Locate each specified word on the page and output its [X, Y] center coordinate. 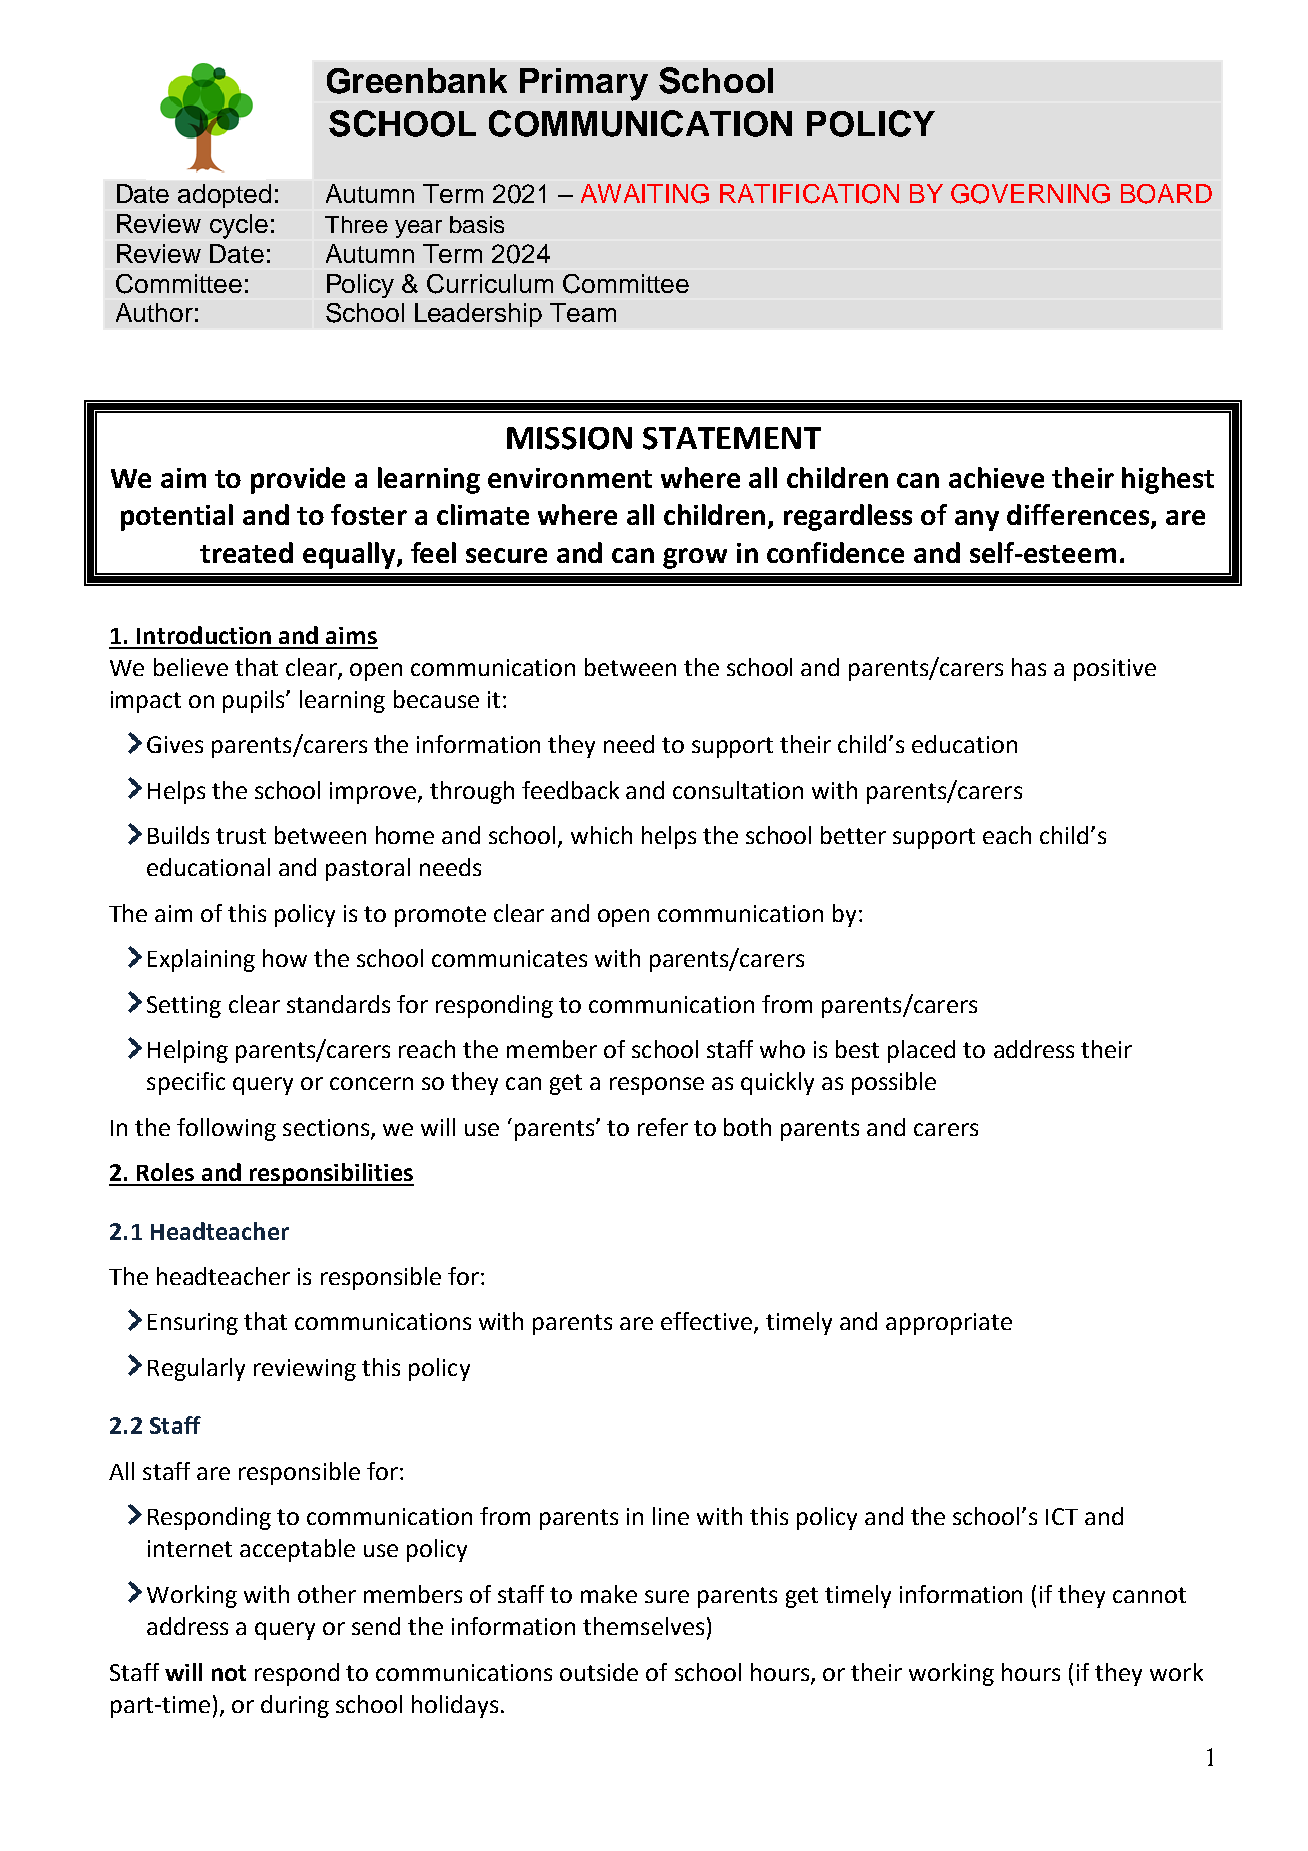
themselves [643, 1626]
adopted [224, 196]
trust [241, 836]
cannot [1149, 1595]
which [601, 835]
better [853, 835]
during [295, 1706]
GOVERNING [1030, 194]
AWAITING [645, 194]
